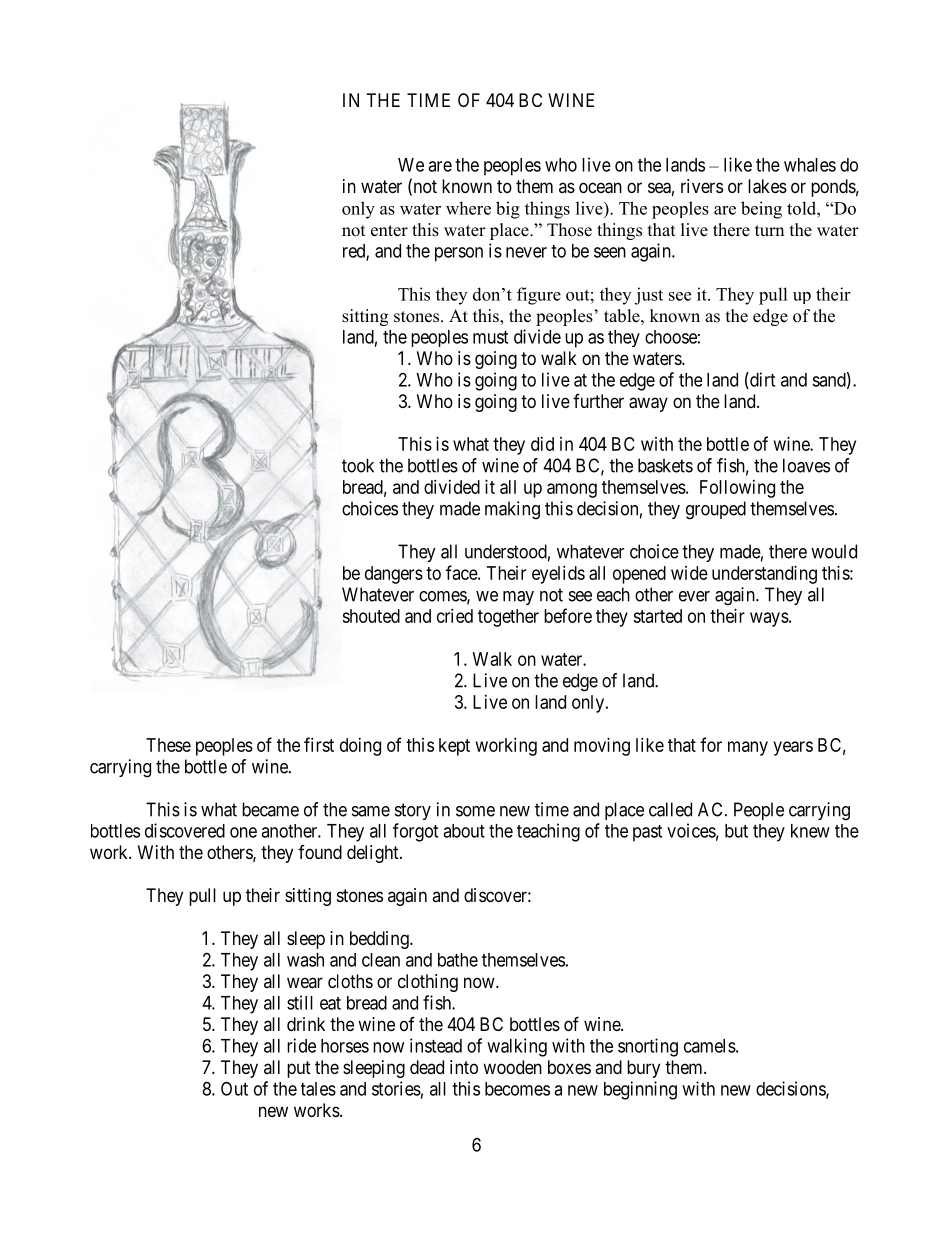 This document has width=952, height=1233. I want to click on making, so click(512, 510).
